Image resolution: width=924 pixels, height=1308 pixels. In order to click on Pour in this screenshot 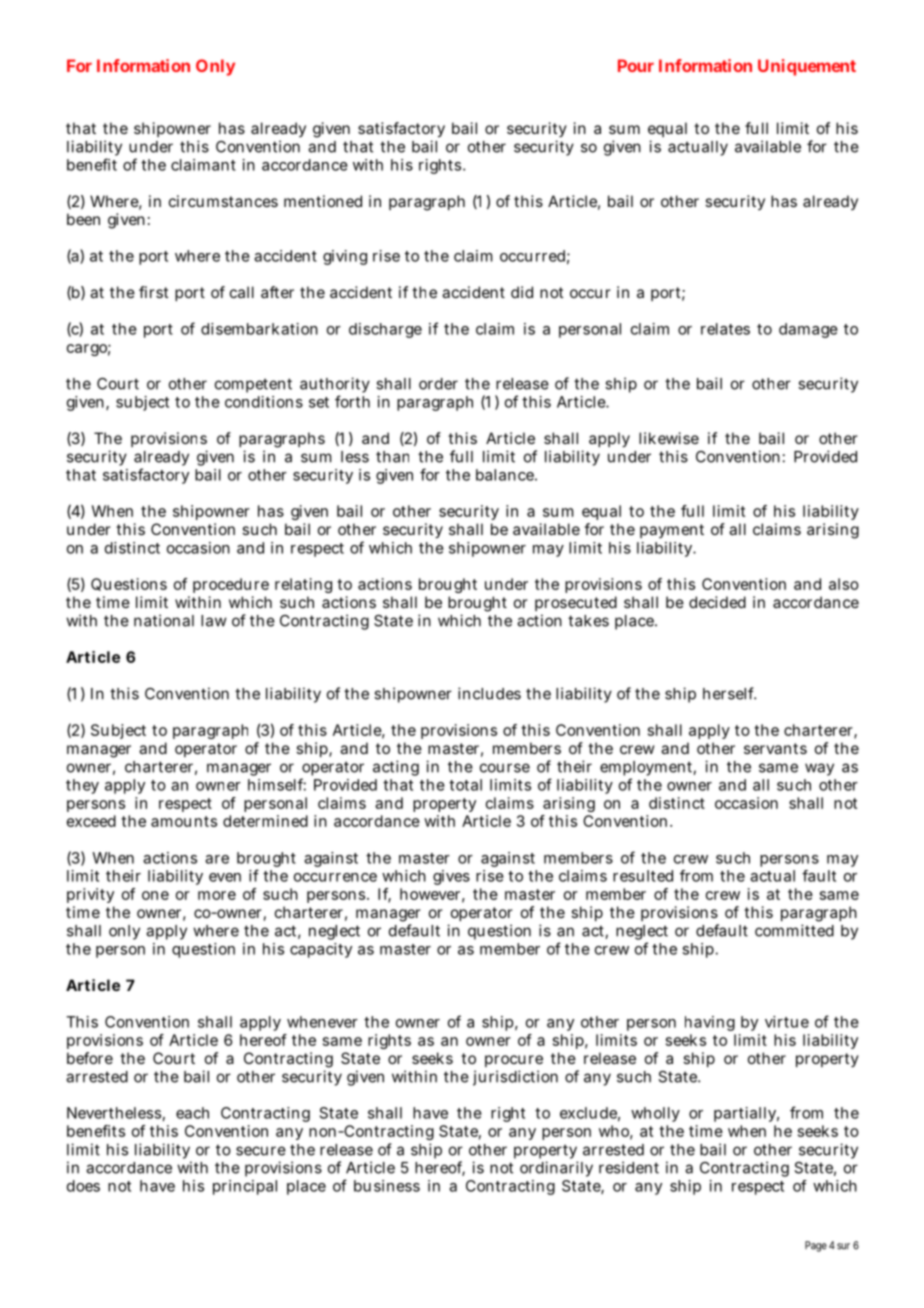, I will do `click(636, 65)`.
